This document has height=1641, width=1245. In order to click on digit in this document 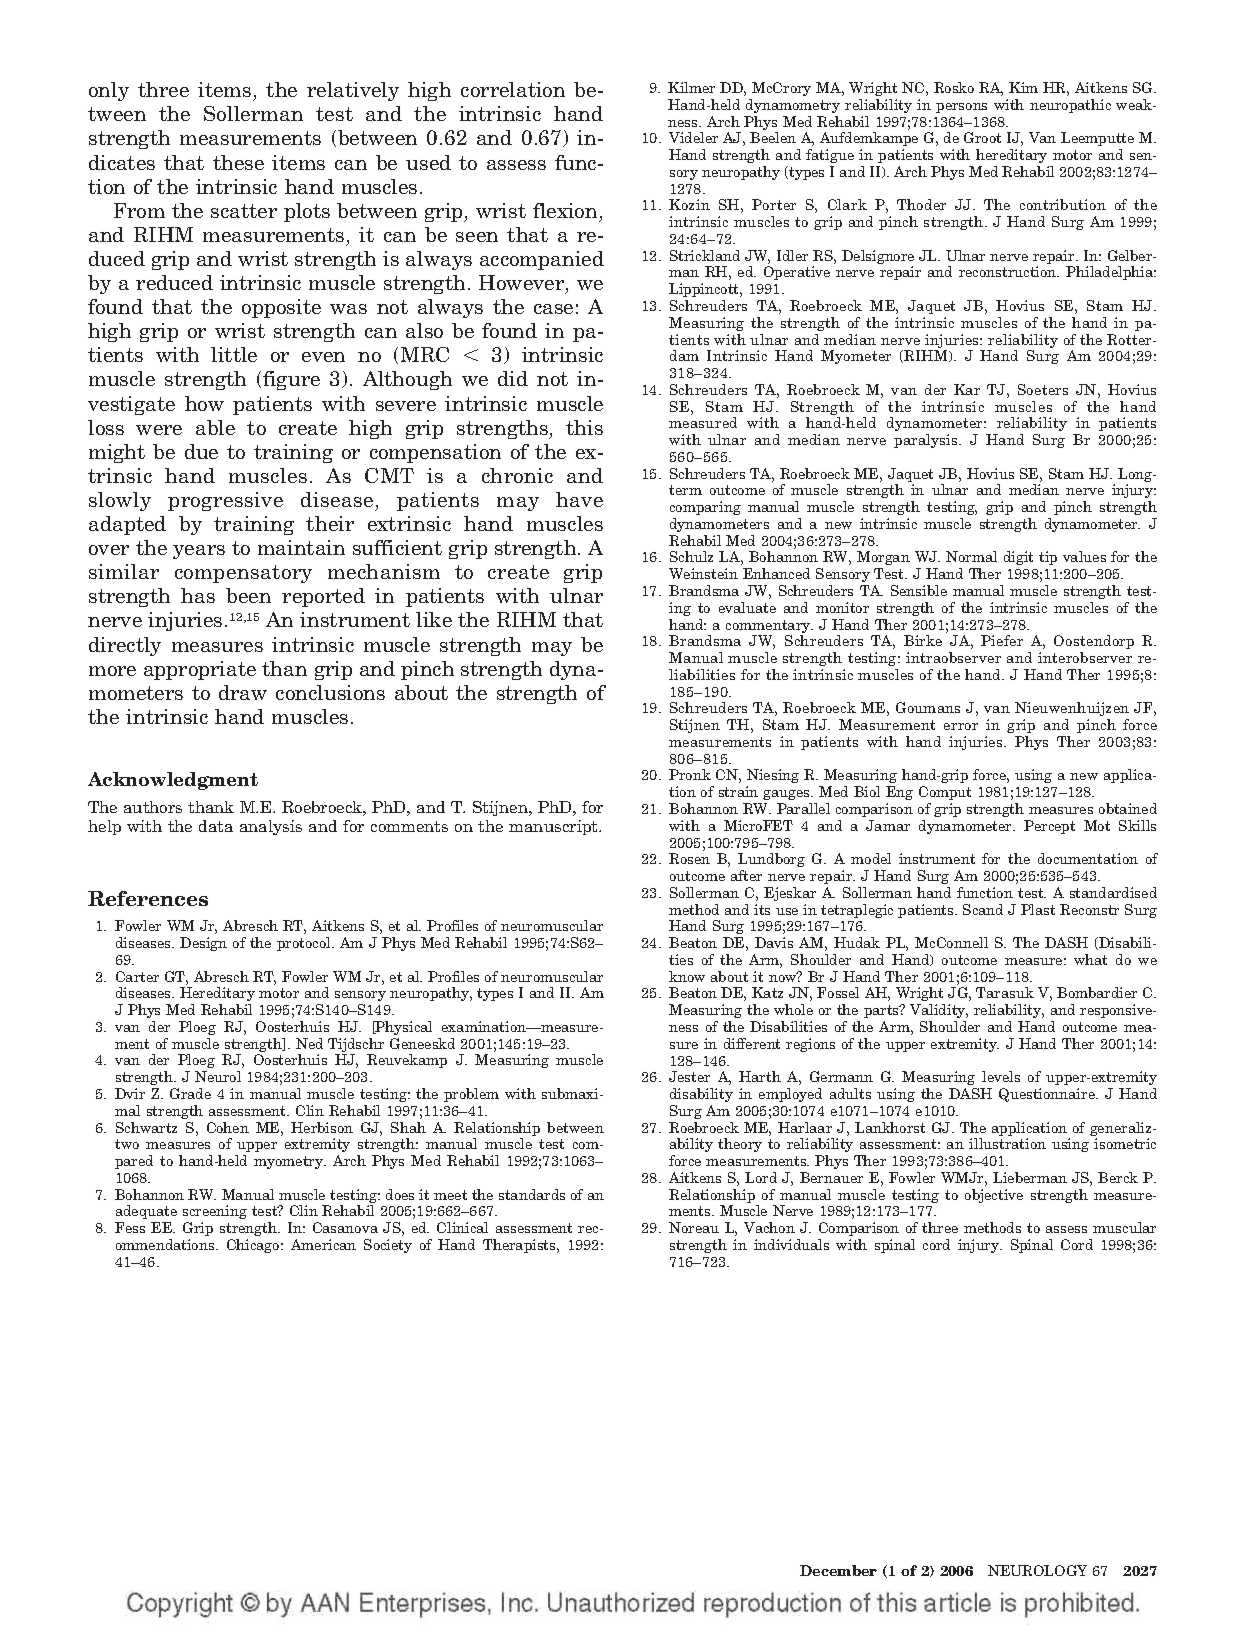, I will do `click(1018, 558)`.
